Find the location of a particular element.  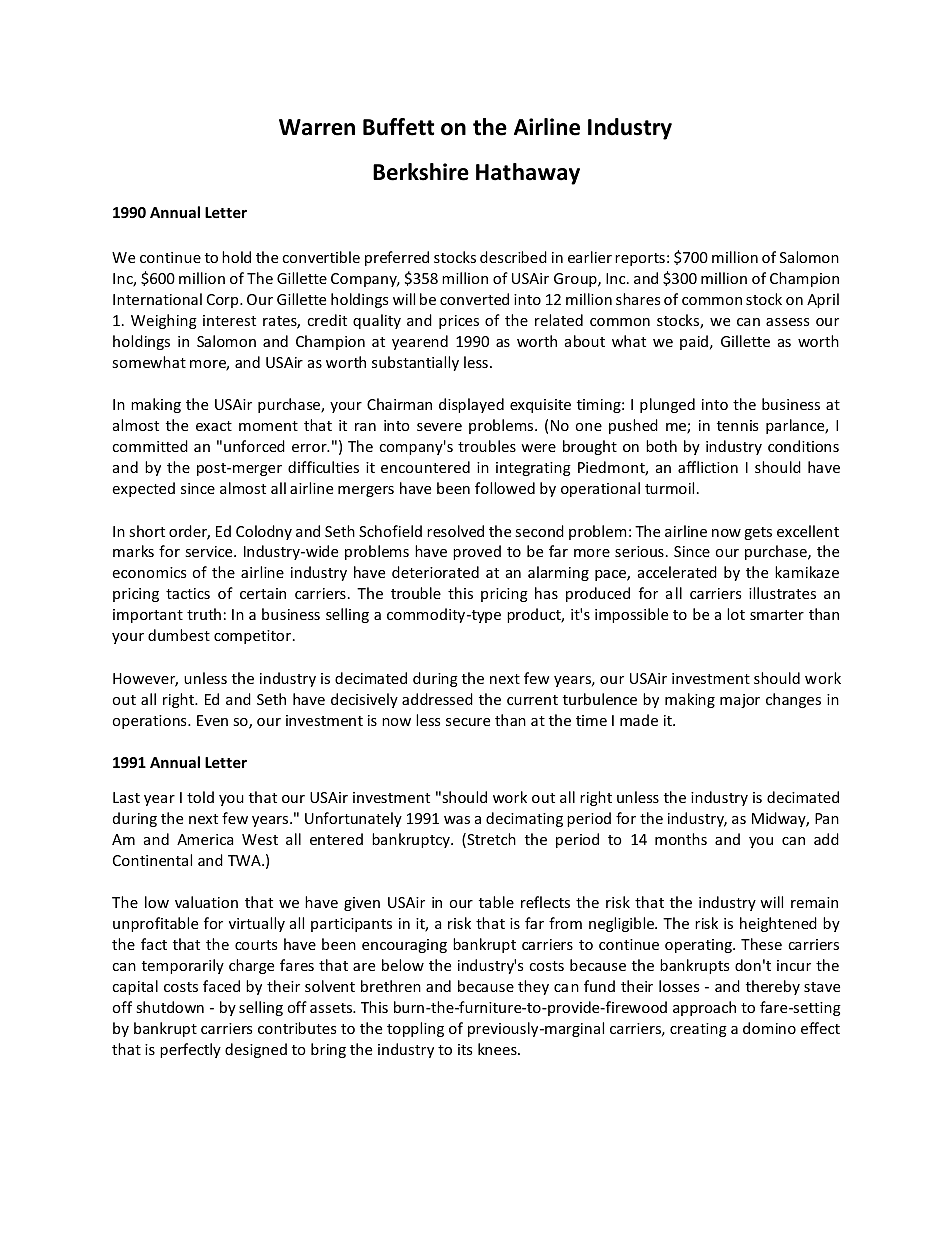

deteriorated is located at coordinates (435, 572).
